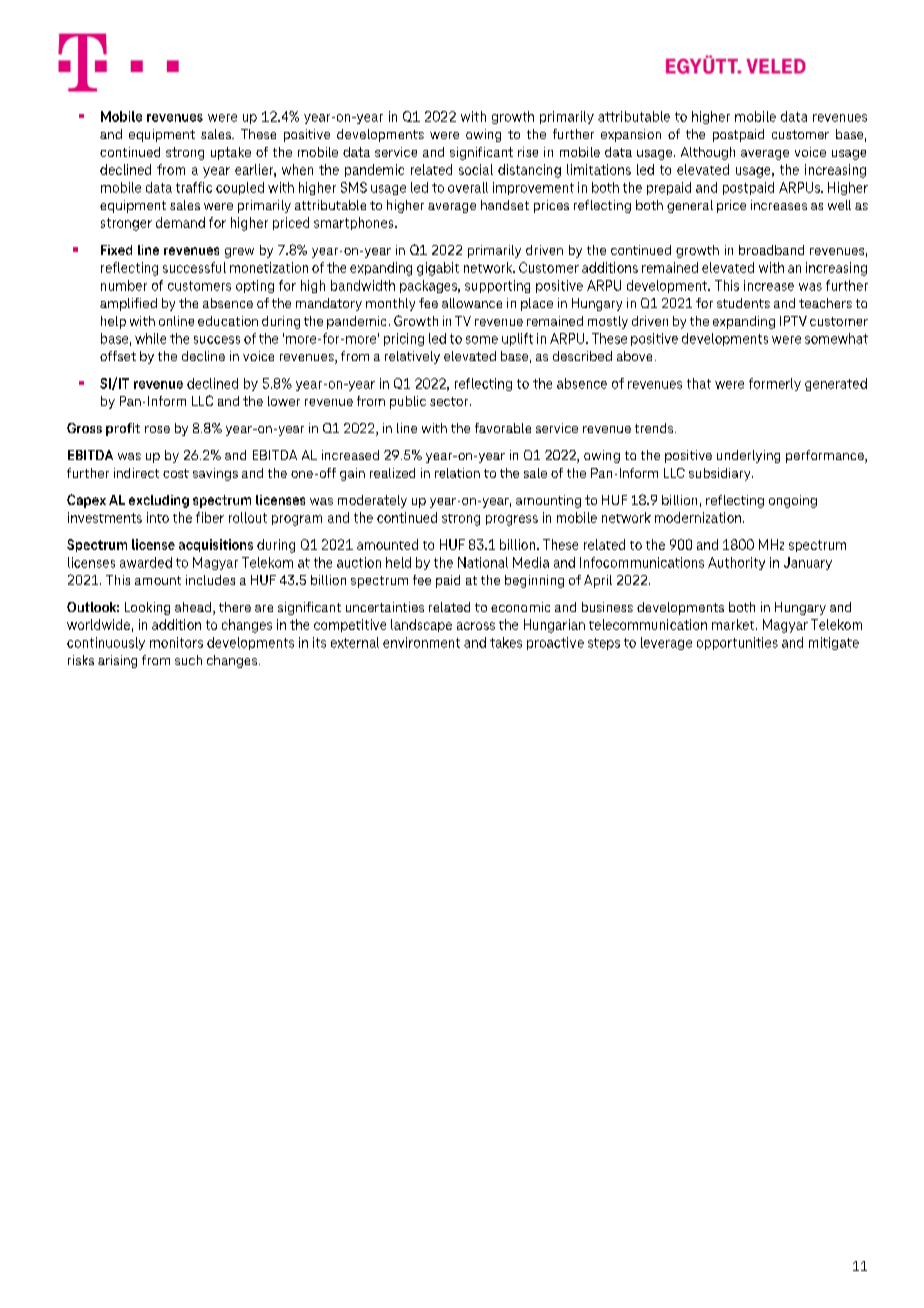 The image size is (924, 1308). What do you see at coordinates (483, 562) in the screenshot?
I see `National` at bounding box center [483, 562].
